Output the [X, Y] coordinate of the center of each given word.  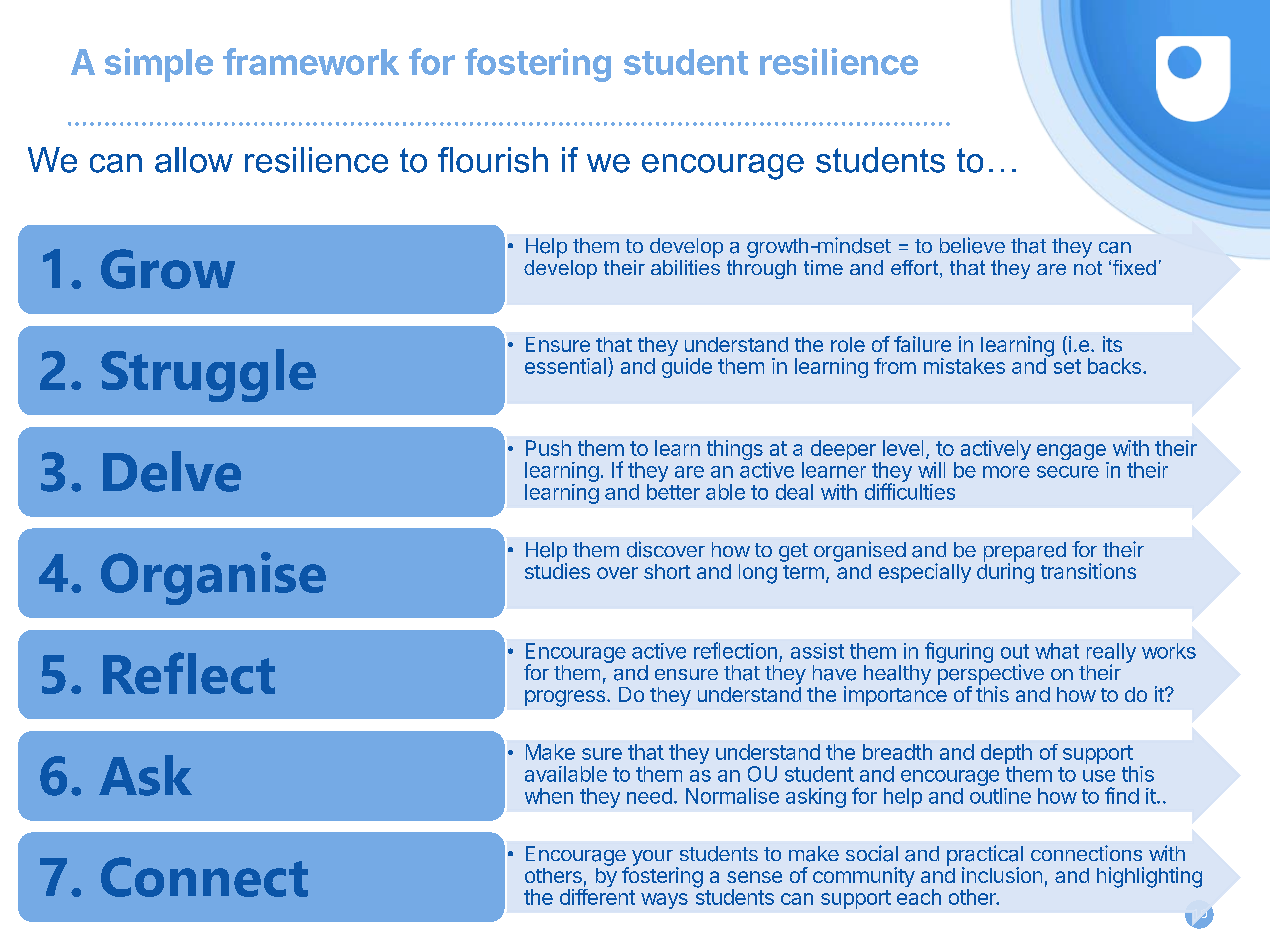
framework [311, 61]
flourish [493, 160]
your [652, 858]
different [597, 897]
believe [972, 245]
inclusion [1002, 875]
